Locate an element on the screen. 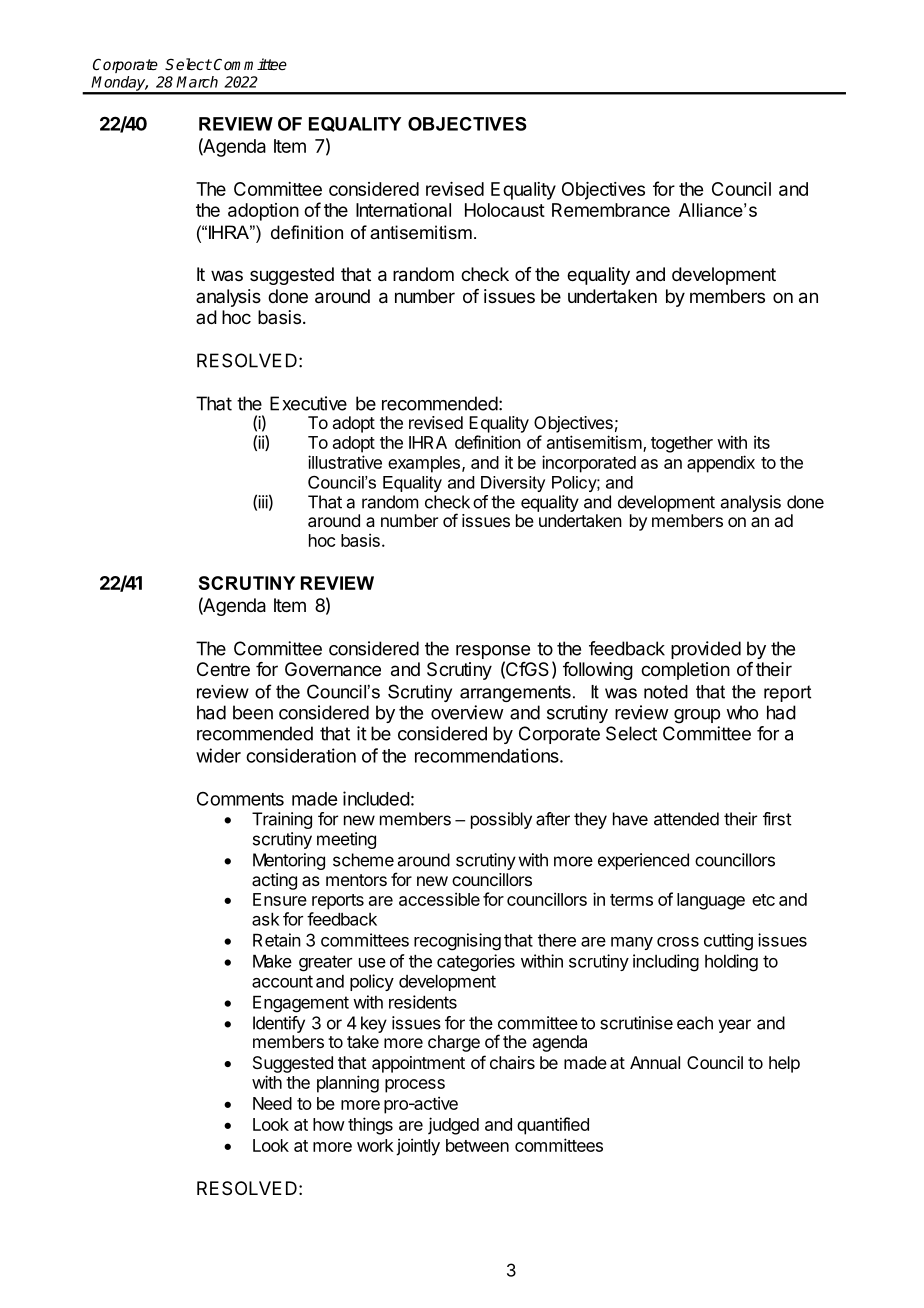  overview is located at coordinates (467, 712).
